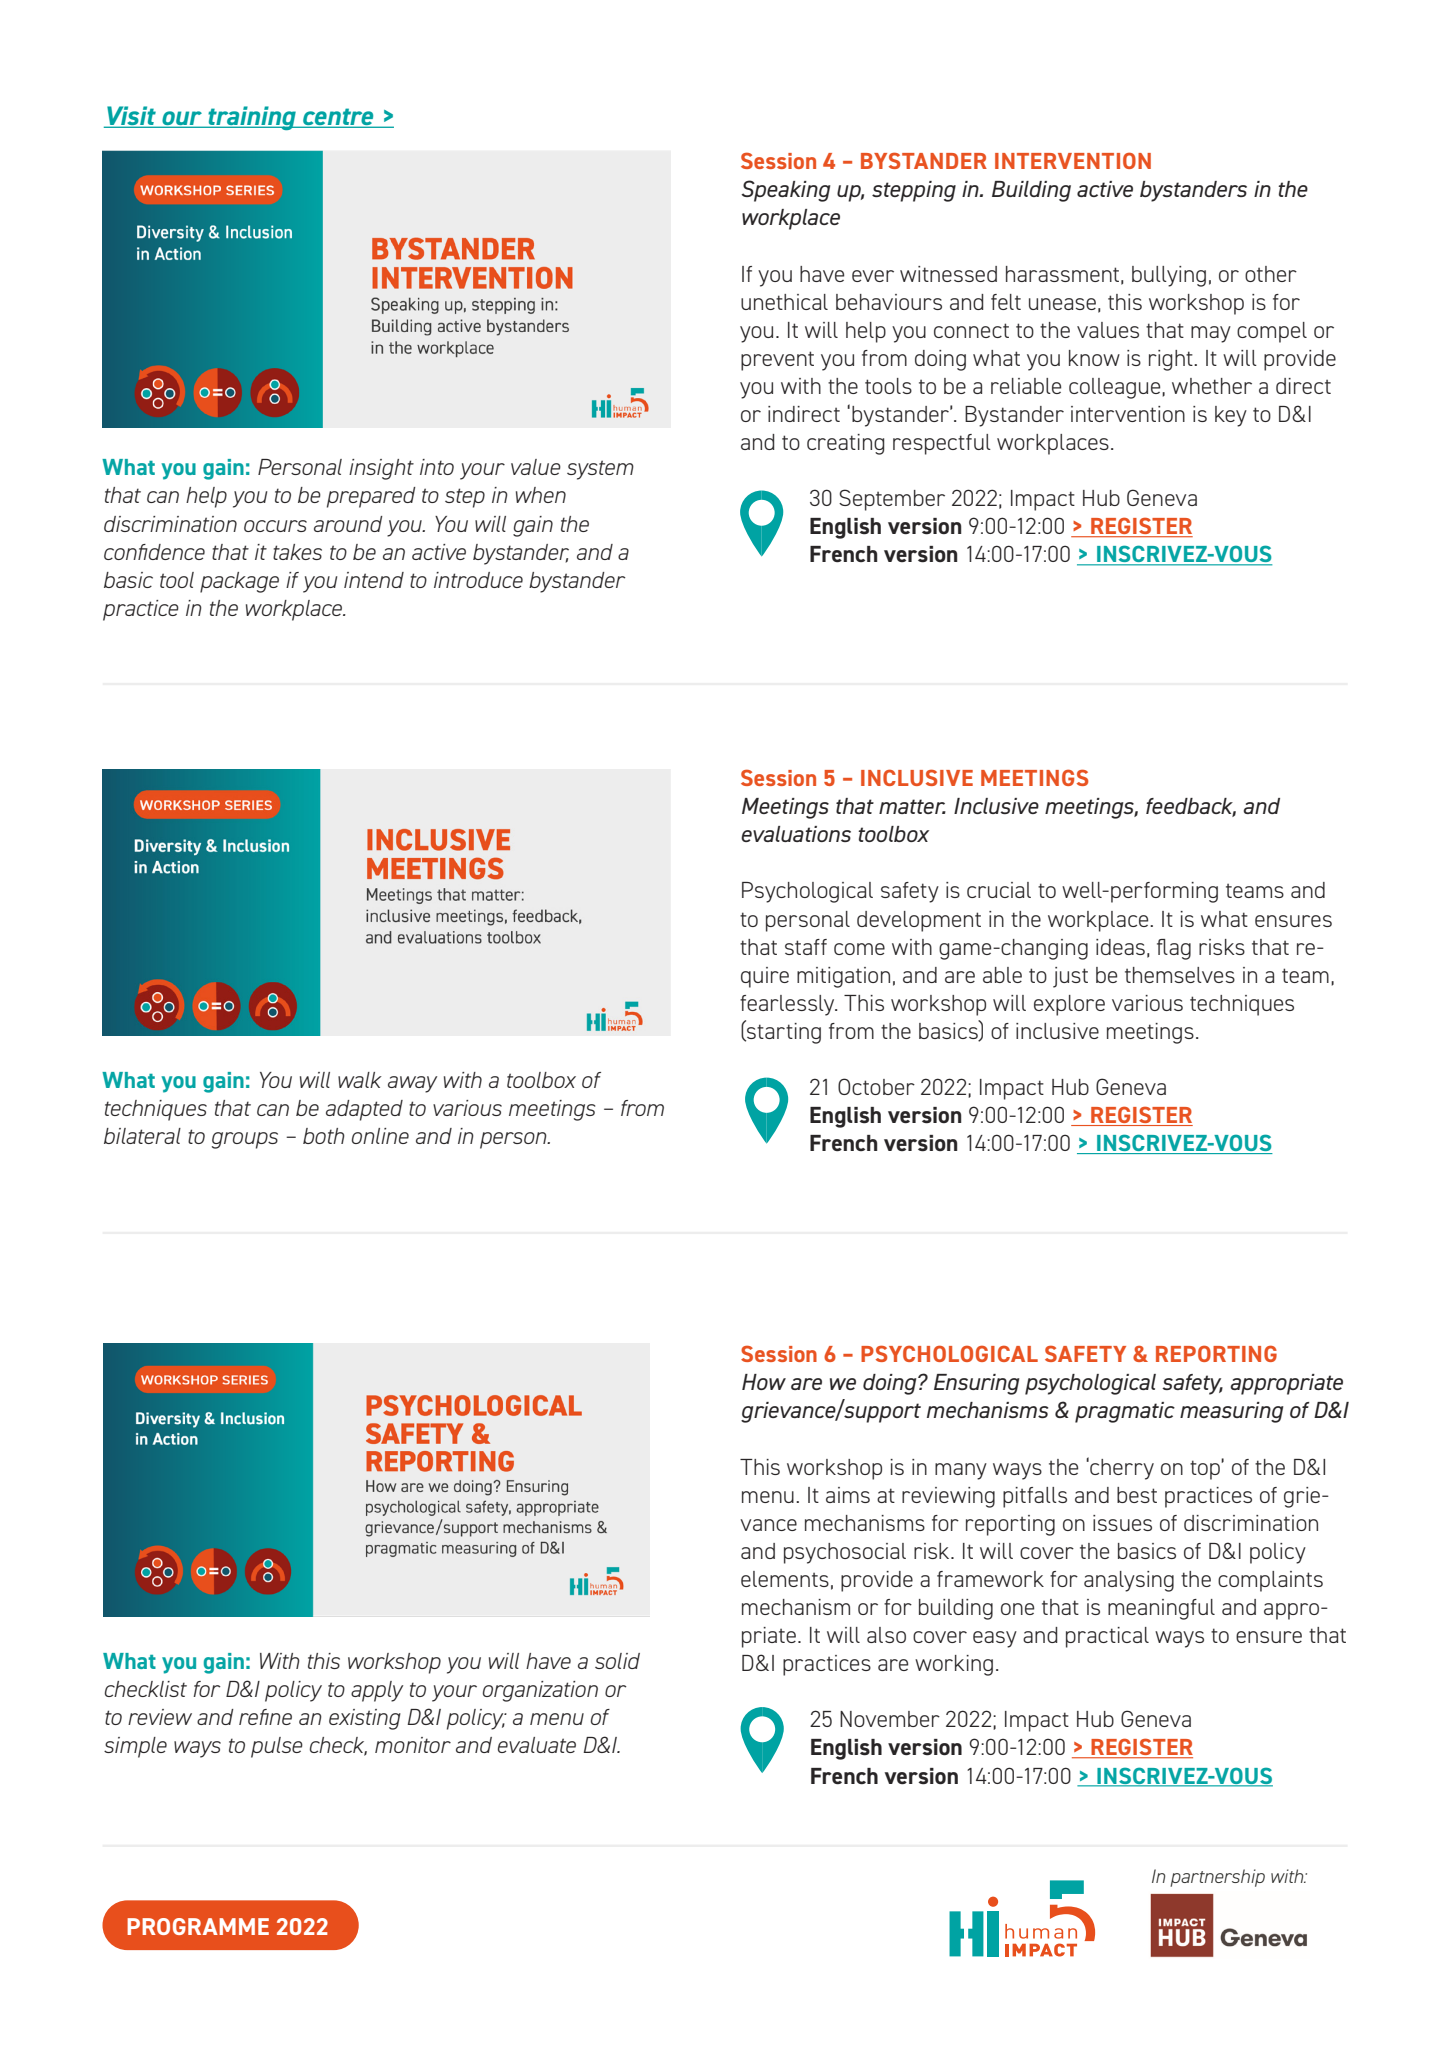  Describe the element at coordinates (1069, 1005) in the page. I see `explore` at that location.
